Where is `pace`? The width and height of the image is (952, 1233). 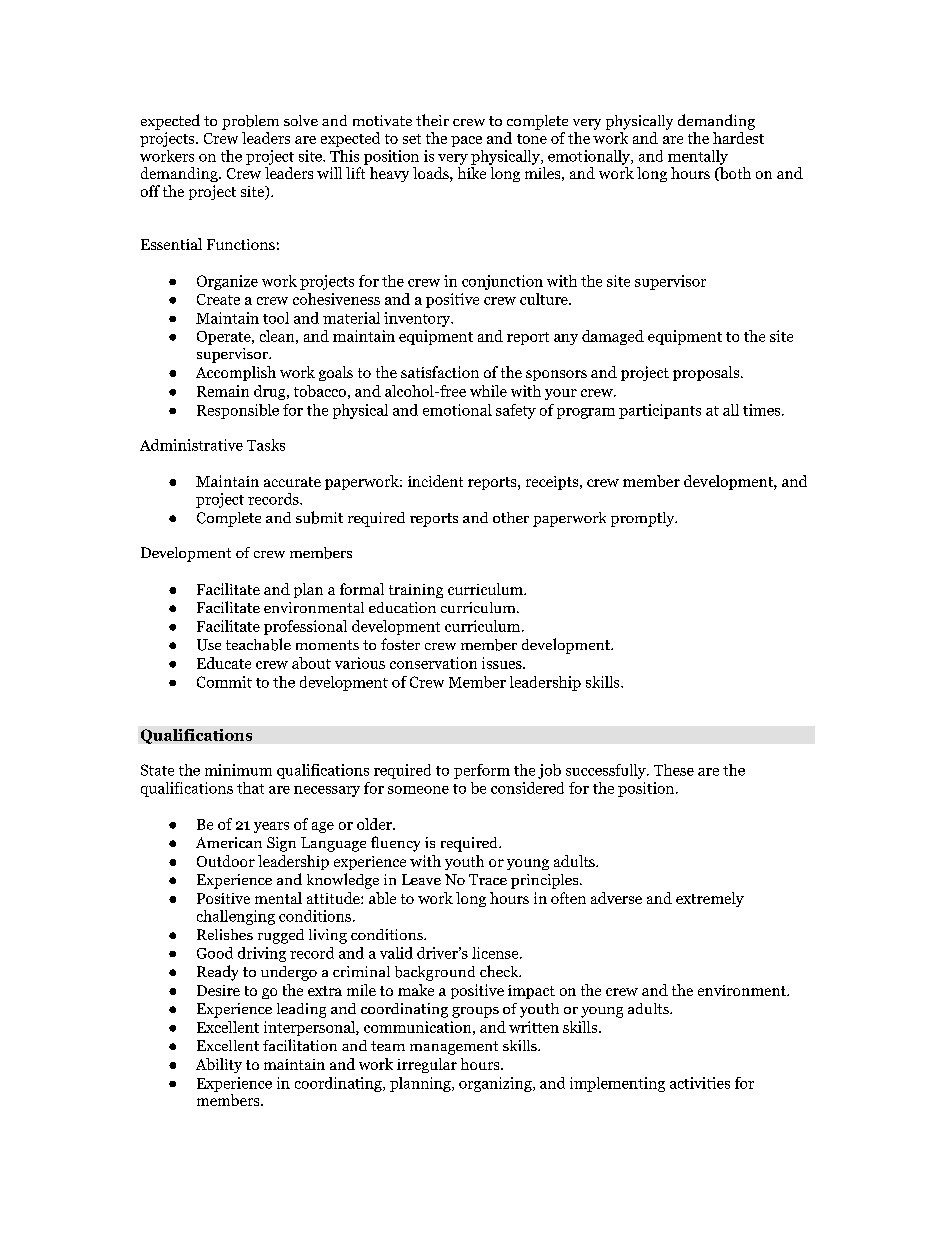
pace is located at coordinates (466, 141).
